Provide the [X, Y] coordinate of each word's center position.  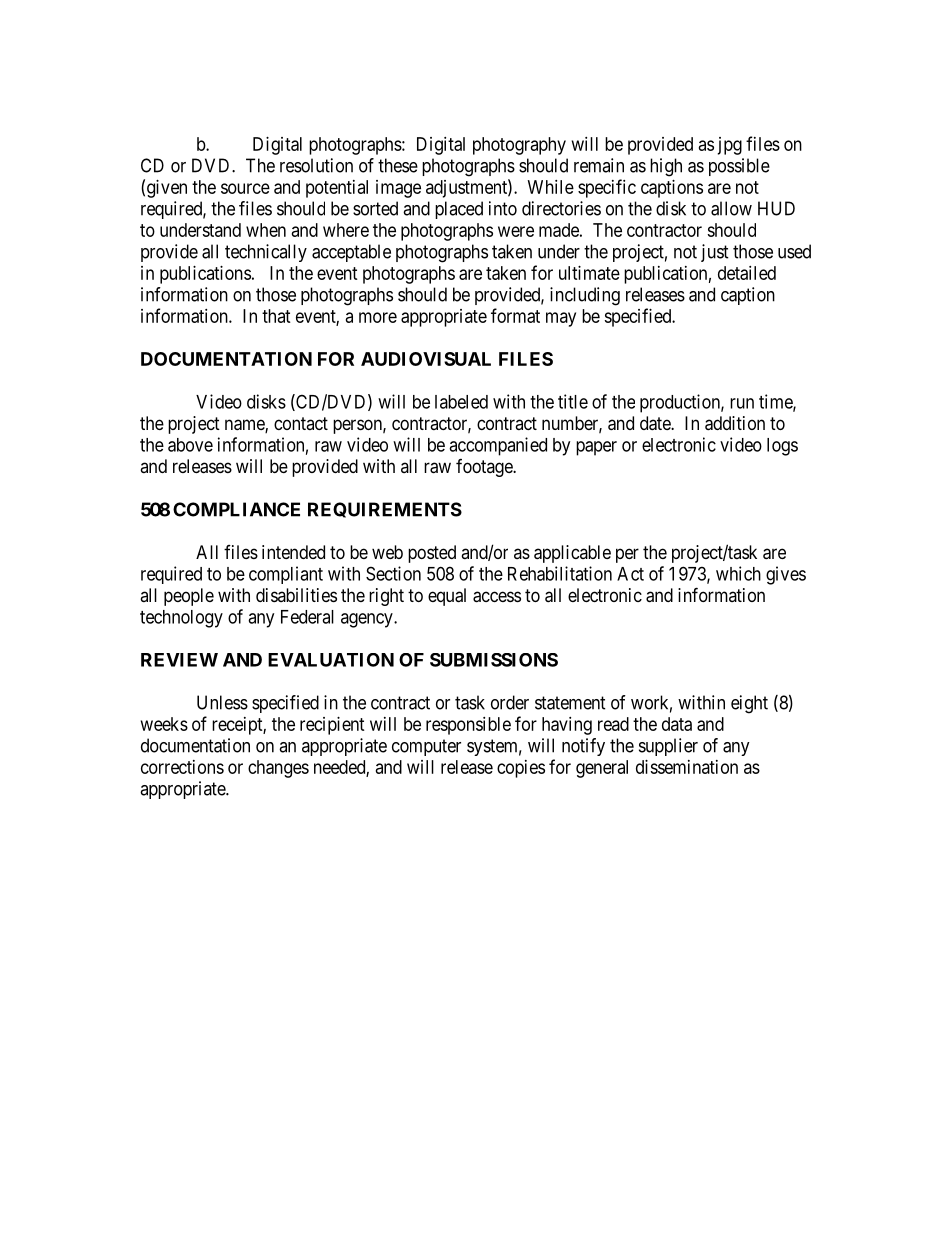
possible [739, 167]
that [276, 316]
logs [782, 447]
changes [278, 769]
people [189, 597]
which [738, 573]
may [561, 319]
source [245, 188]
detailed [747, 273]
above [190, 445]
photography [519, 146]
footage [485, 468]
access [497, 597]
